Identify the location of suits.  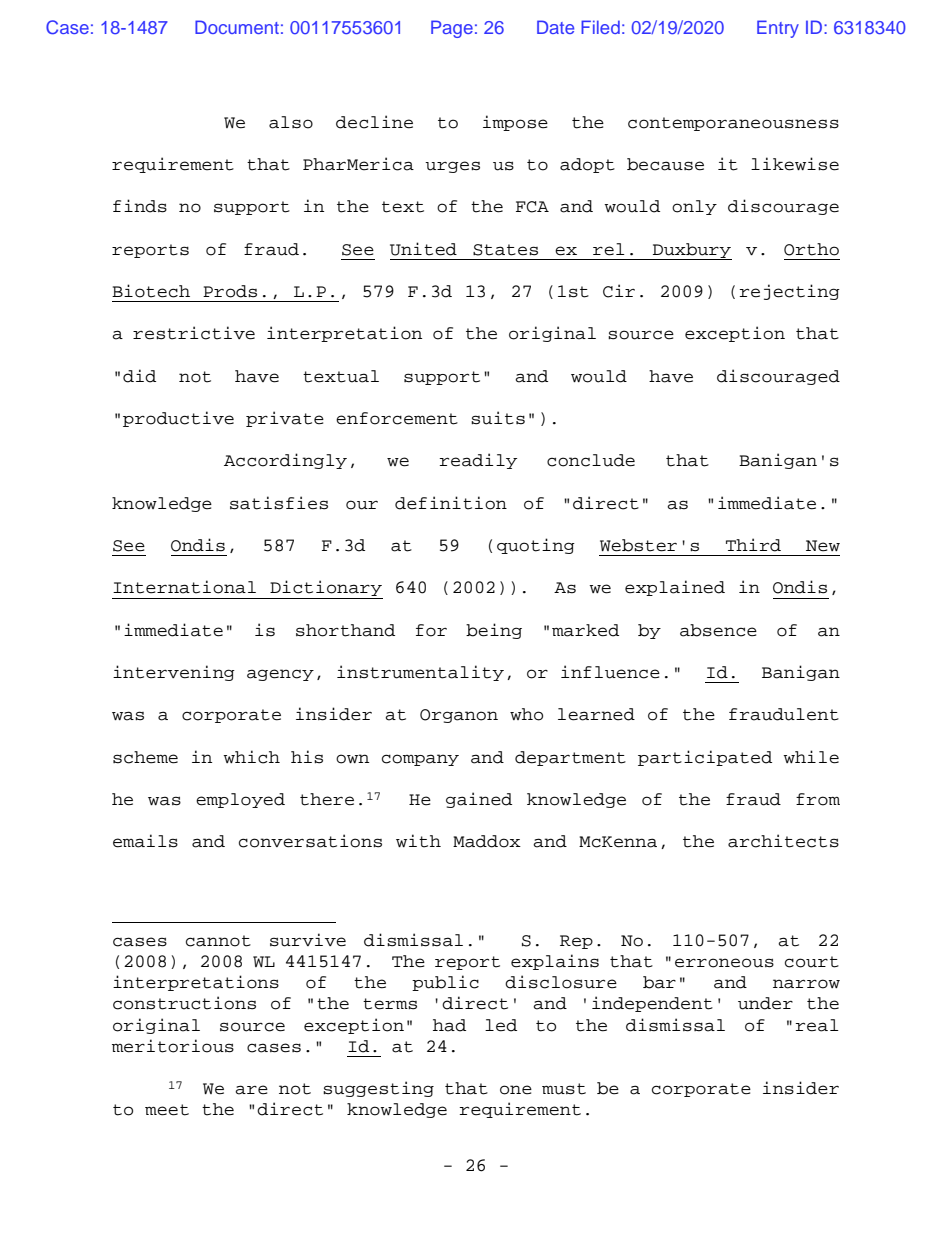
(498, 418).
